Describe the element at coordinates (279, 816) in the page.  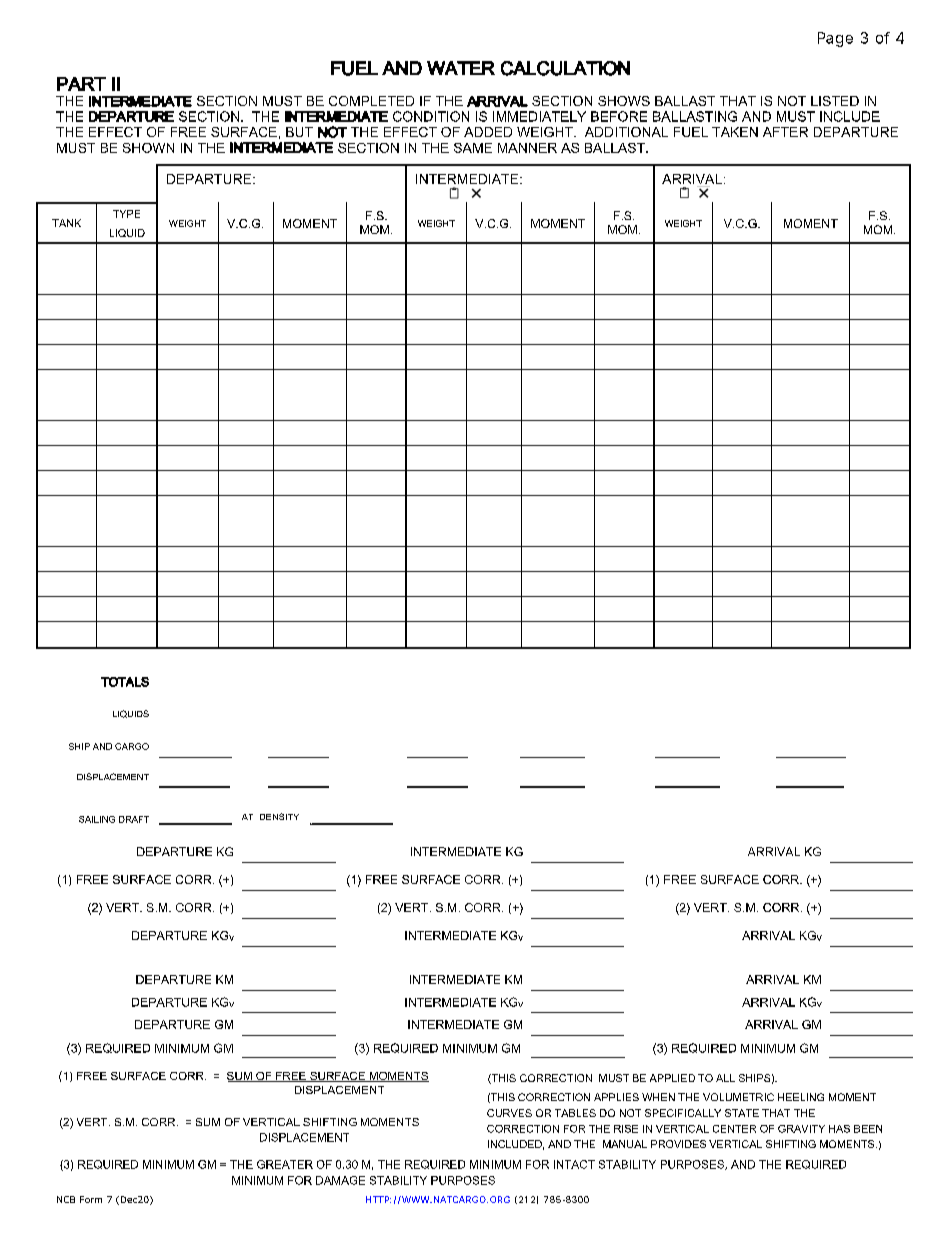
I see `DENSITY` at that location.
